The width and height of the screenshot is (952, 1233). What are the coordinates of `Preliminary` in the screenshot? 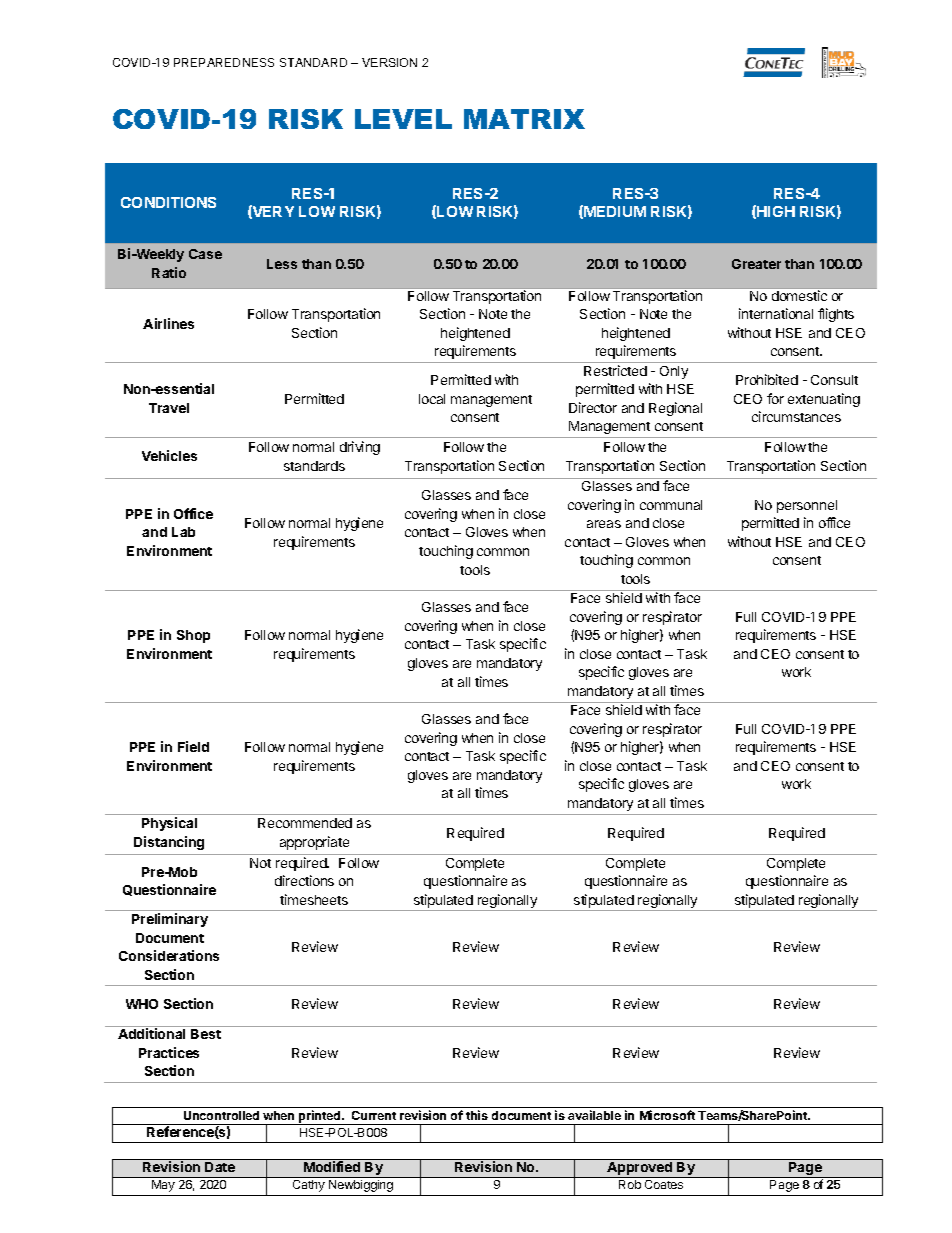 It's located at (170, 920).
